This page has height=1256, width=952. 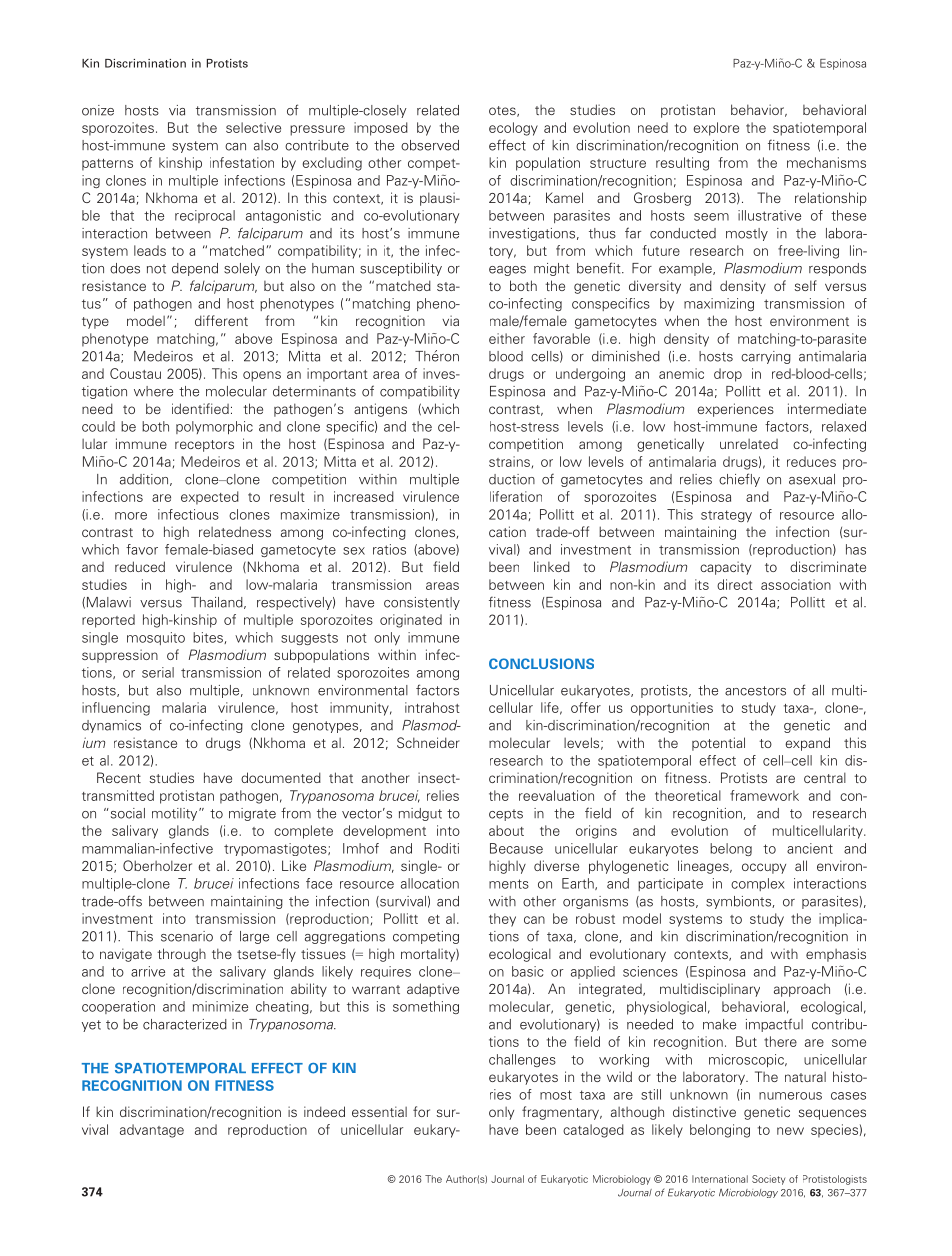 I want to click on either, so click(x=507, y=338).
